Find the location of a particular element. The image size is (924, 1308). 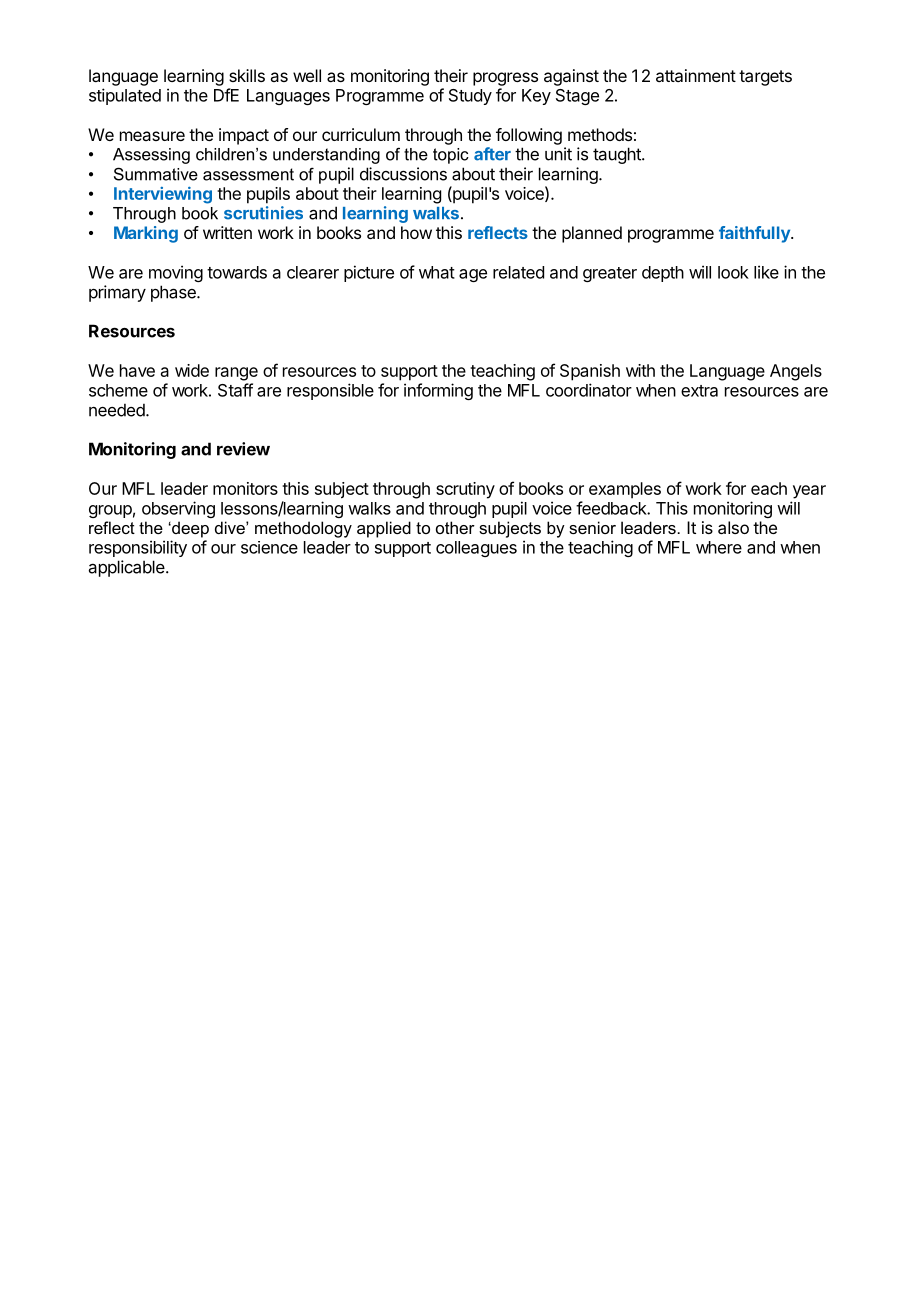

skills is located at coordinates (247, 75).
